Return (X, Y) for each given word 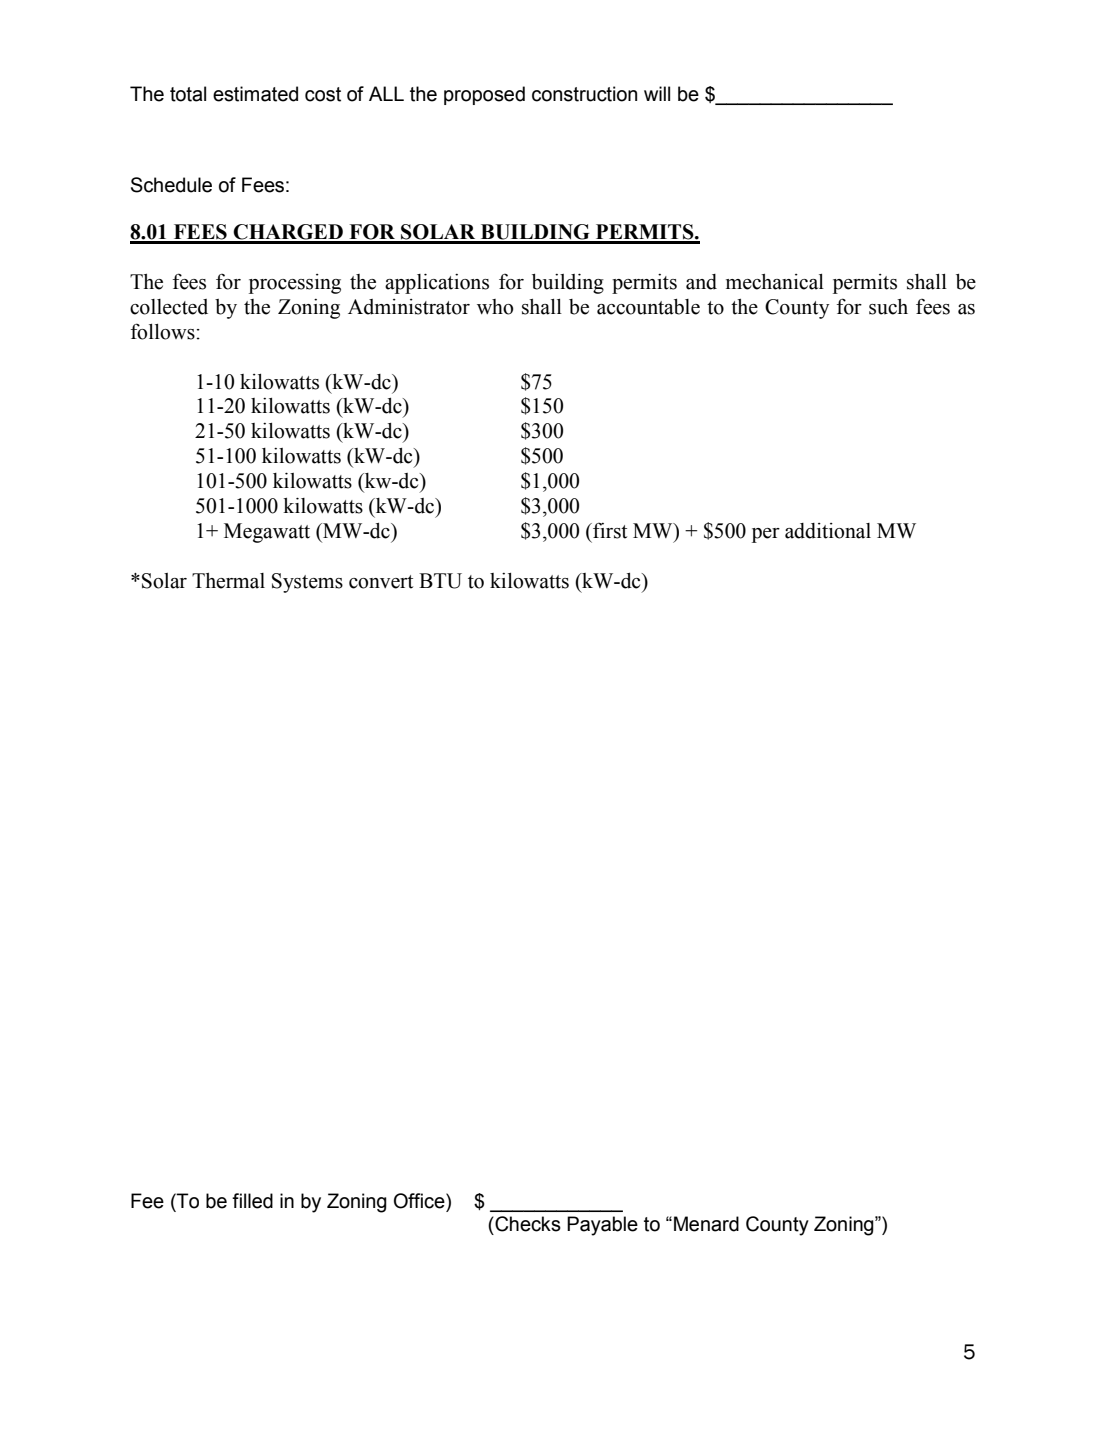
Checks (527, 1224)
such (888, 307)
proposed (484, 95)
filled (252, 1201)
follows (164, 331)
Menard (706, 1224)
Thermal (228, 581)
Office (420, 1201)
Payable (602, 1226)
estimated (255, 94)
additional (828, 531)
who (495, 307)
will (657, 93)
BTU (440, 581)
